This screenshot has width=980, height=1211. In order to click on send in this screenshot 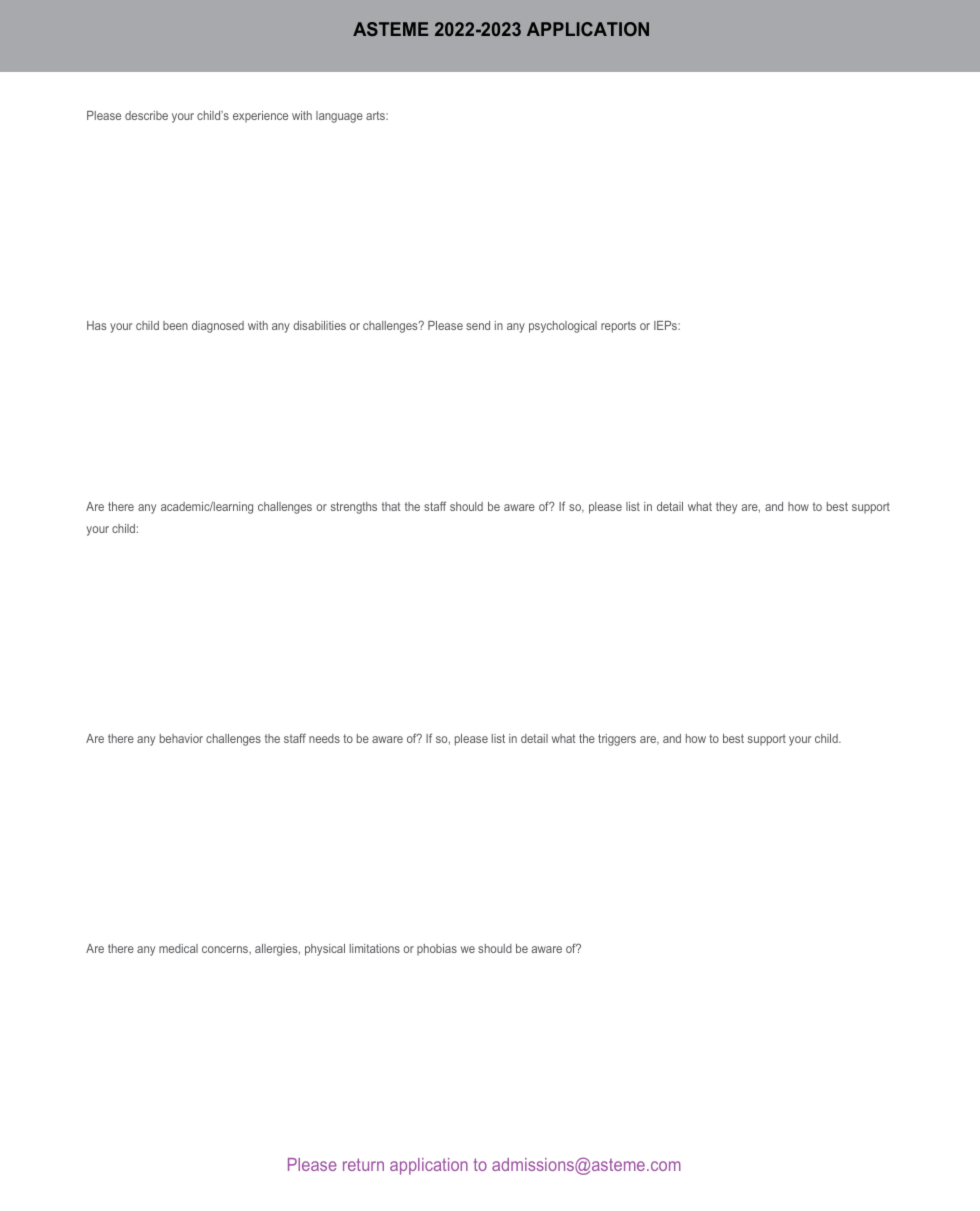, I will do `click(478, 325)`.
